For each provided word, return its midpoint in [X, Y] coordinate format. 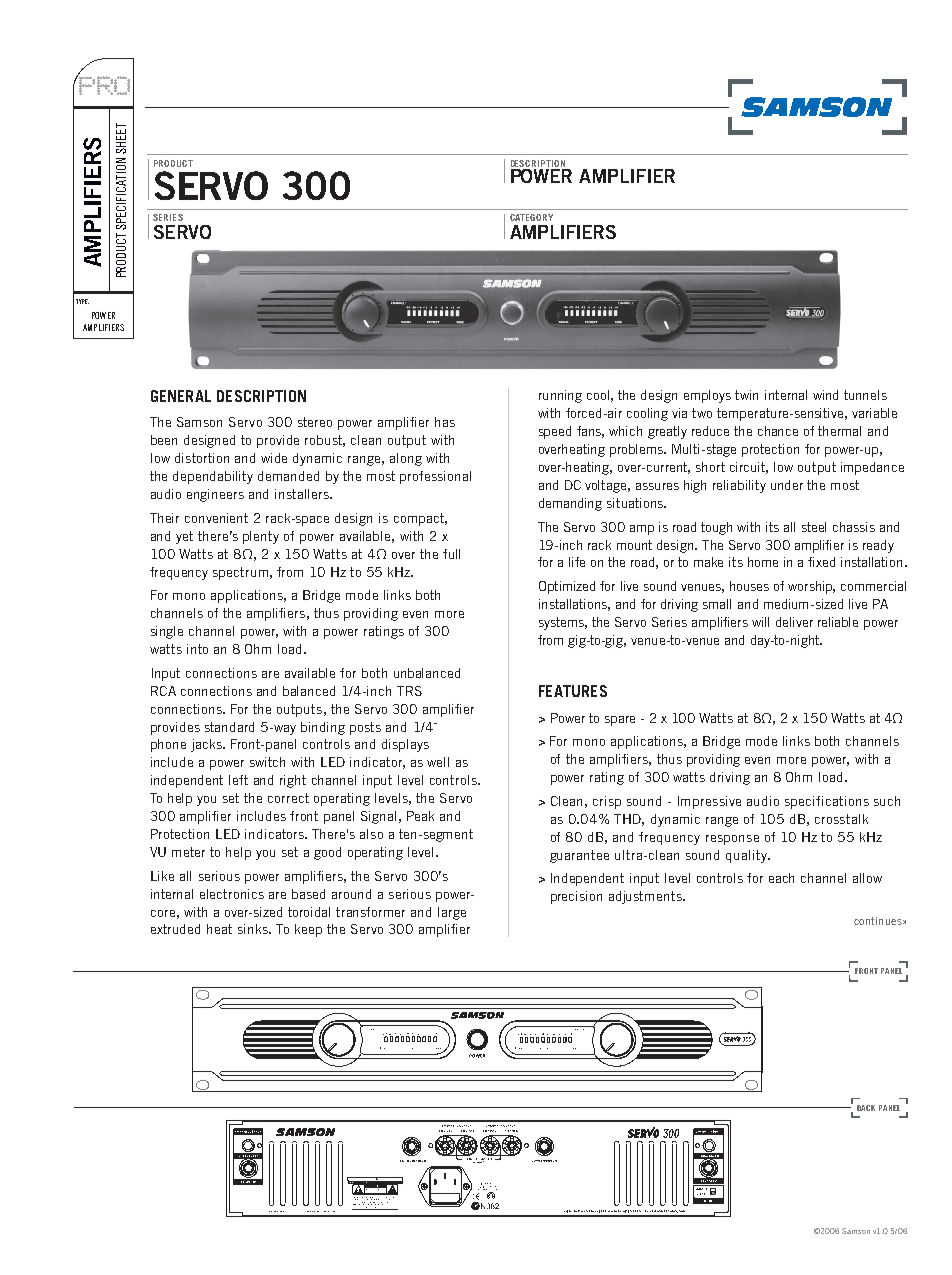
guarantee [579, 856]
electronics [232, 894]
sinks [254, 929]
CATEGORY [531, 217]
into [197, 649]
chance [778, 431]
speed [555, 432]
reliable [838, 622]
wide [274, 458]
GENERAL [181, 396]
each [781, 878]
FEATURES [573, 691]
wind [825, 395]
